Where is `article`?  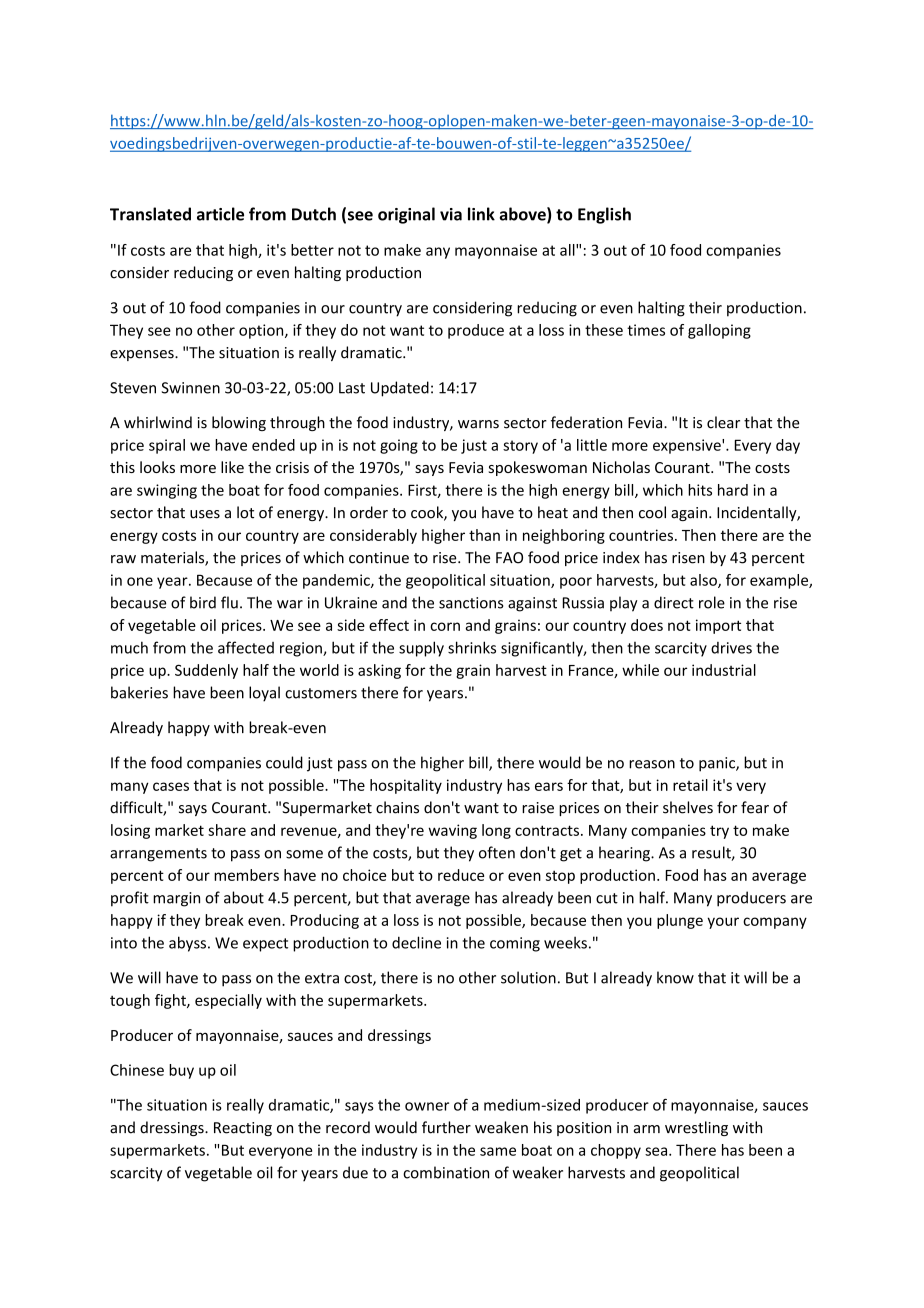
article is located at coordinates (220, 214).
